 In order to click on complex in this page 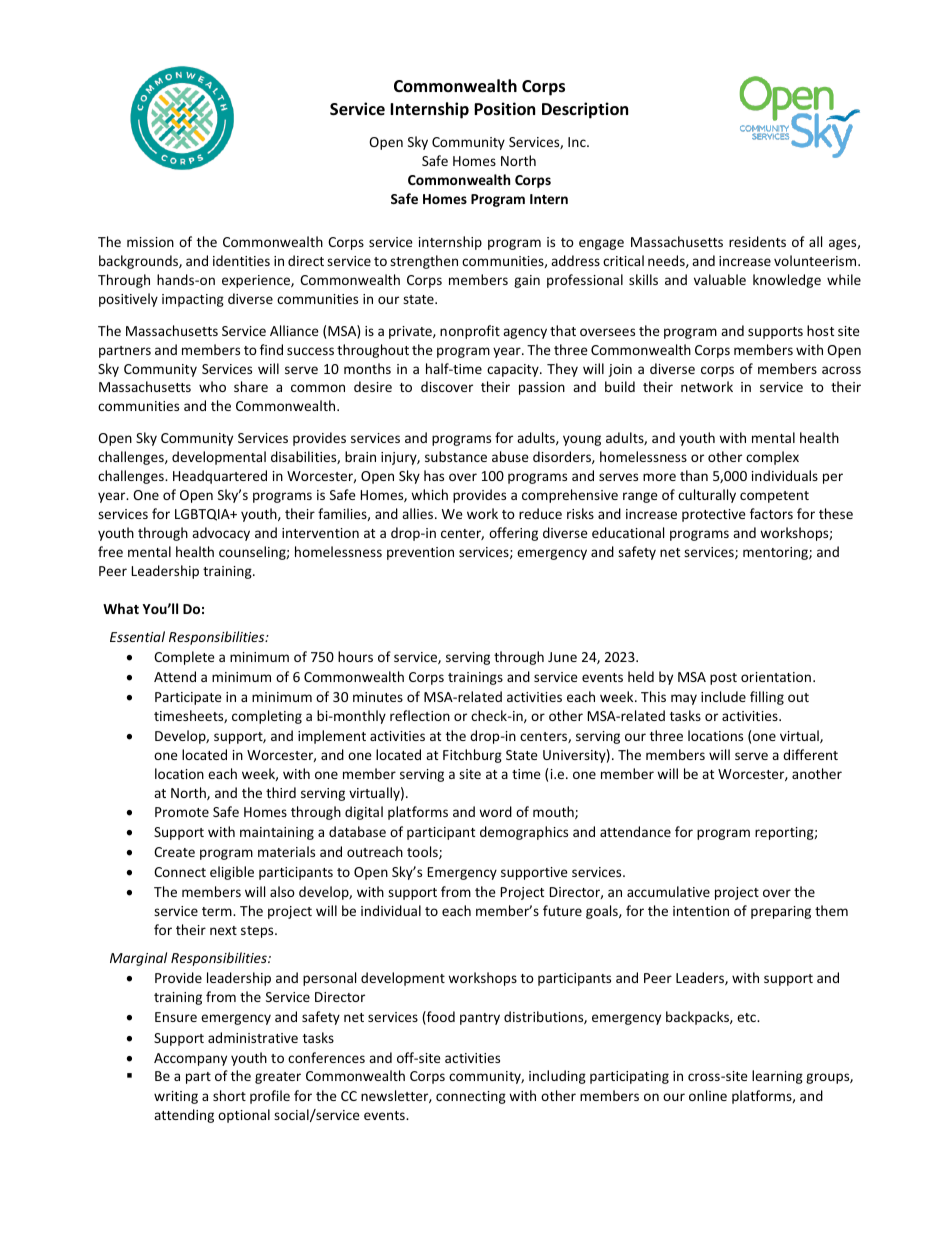, I will do `click(772, 458)`.
